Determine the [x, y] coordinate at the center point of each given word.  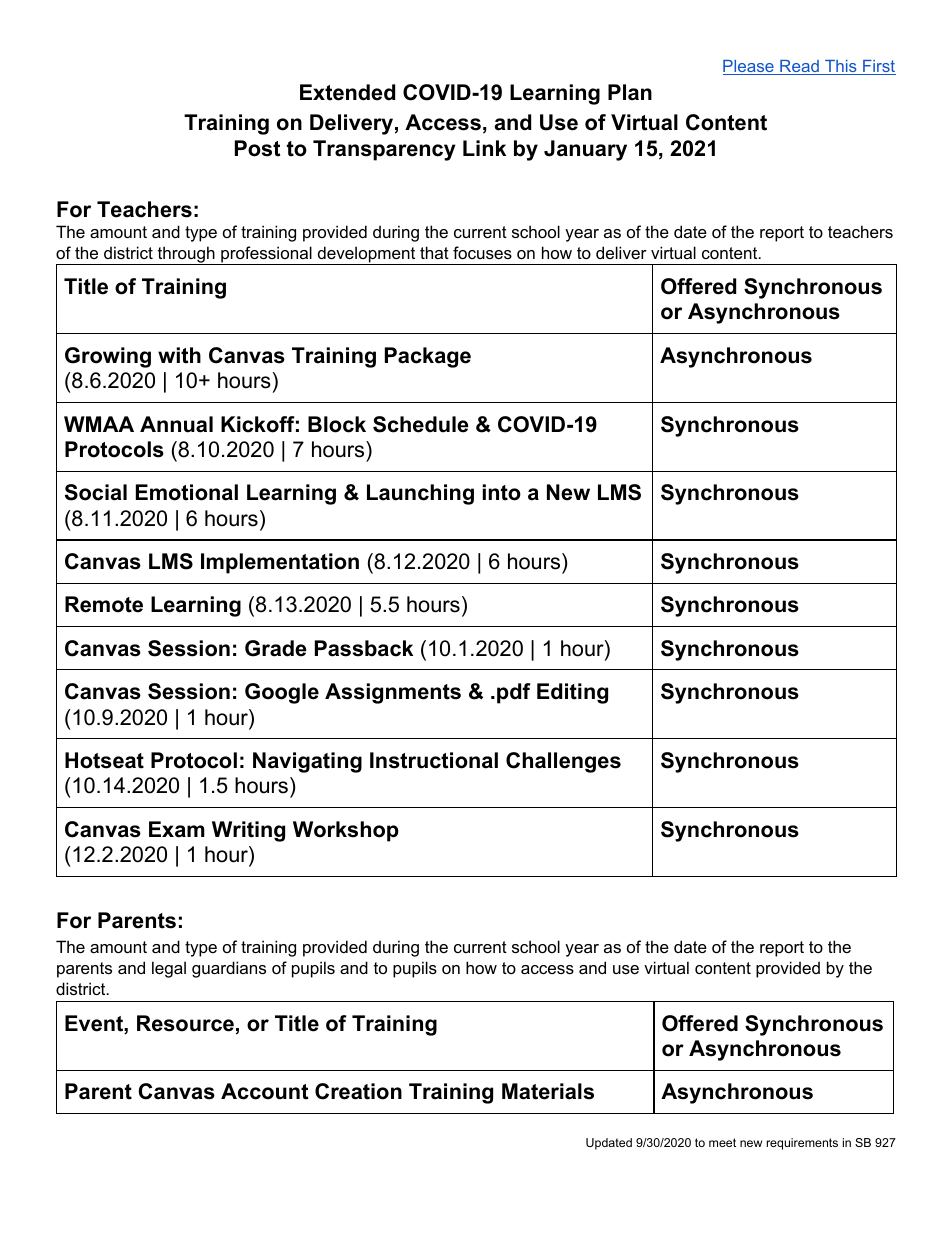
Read [799, 67]
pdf [514, 693]
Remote [104, 604]
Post [257, 148]
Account [264, 1091]
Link [484, 148]
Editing [572, 693]
